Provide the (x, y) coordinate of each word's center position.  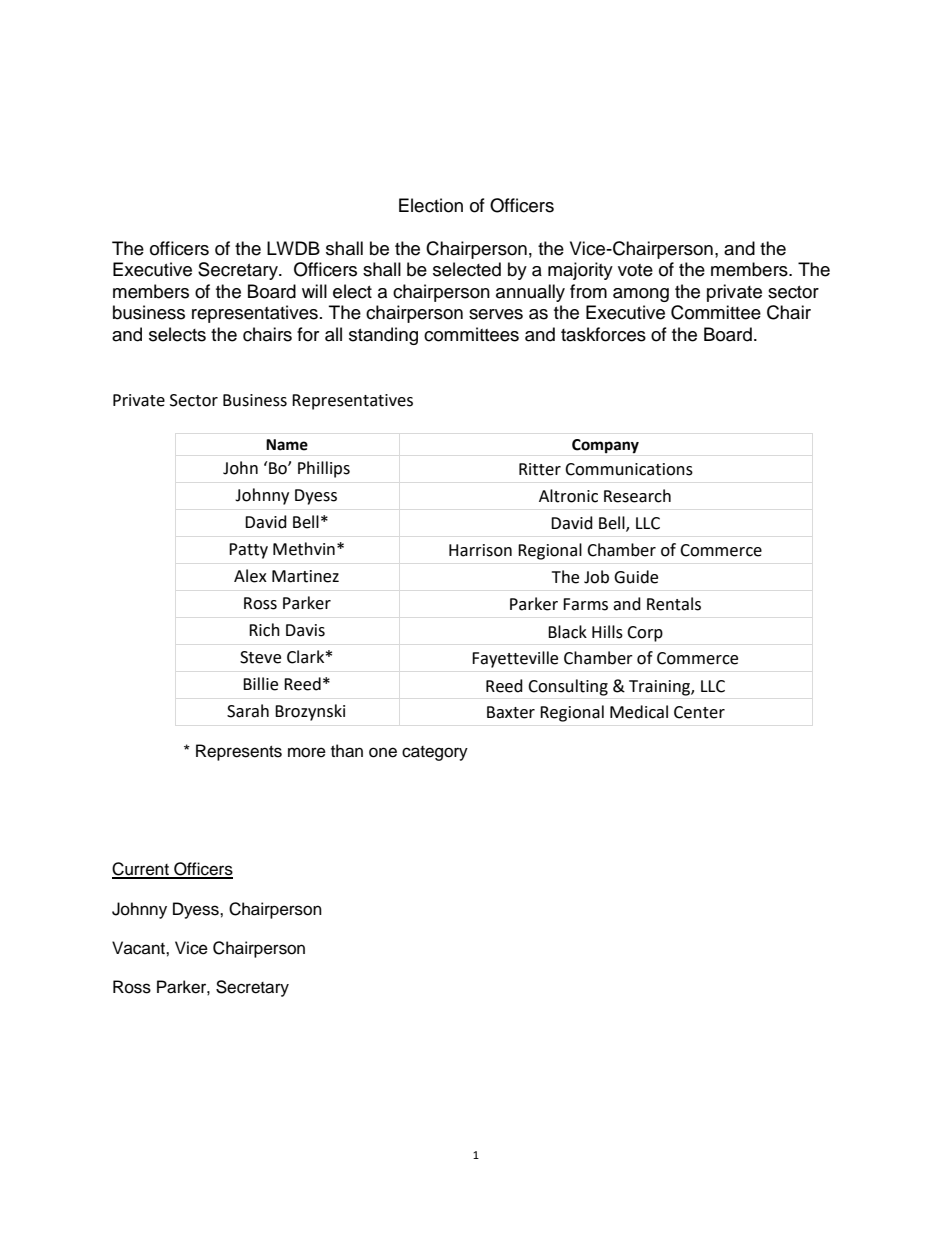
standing (383, 336)
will (314, 291)
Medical (639, 712)
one (383, 752)
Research (637, 496)
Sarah (248, 711)
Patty (248, 551)
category (435, 753)
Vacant (139, 948)
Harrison (480, 550)
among (641, 295)
